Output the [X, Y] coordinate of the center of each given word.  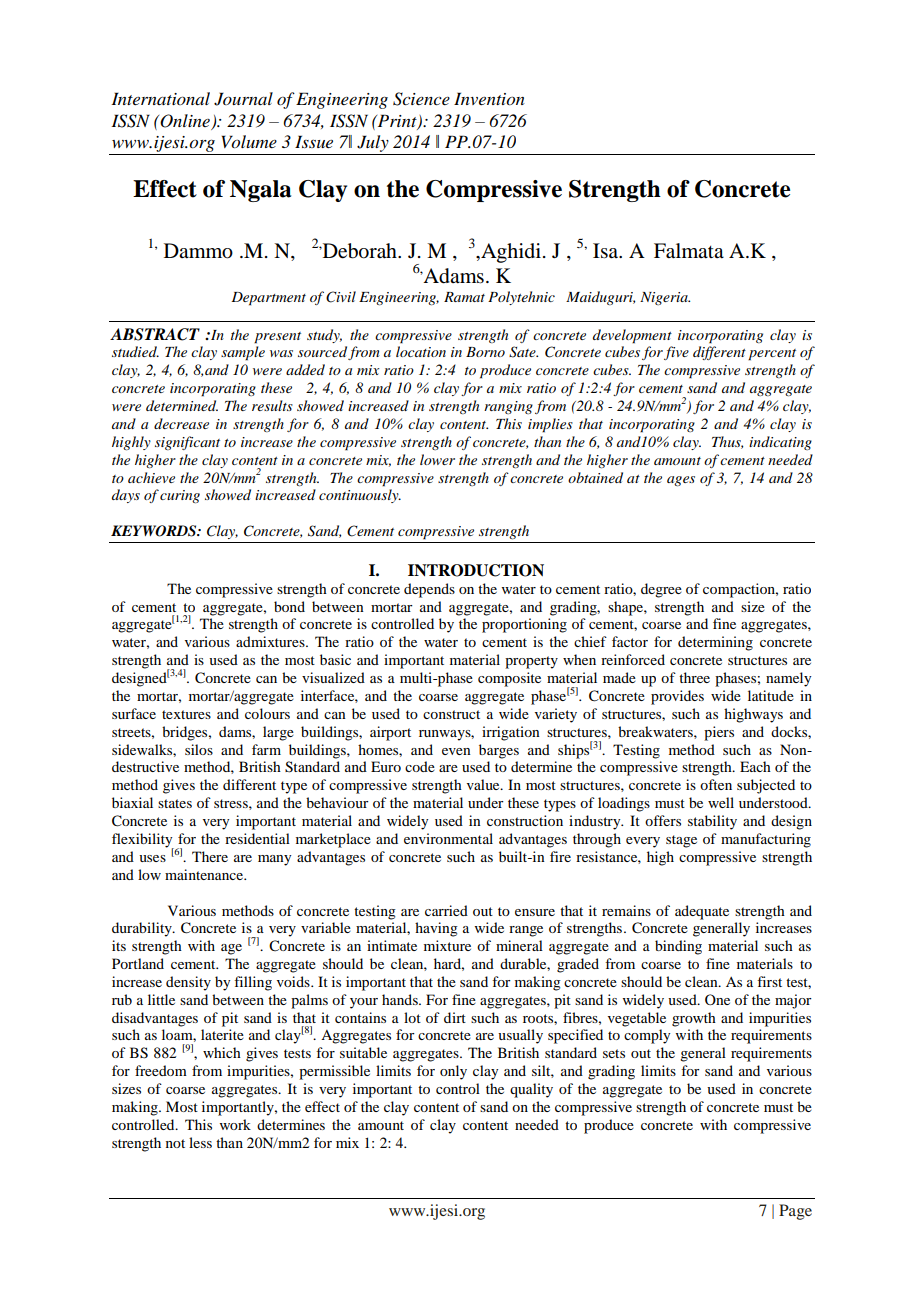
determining [715, 643]
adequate [702, 912]
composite [509, 679]
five [676, 353]
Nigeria [665, 298]
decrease [181, 423]
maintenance [205, 874]
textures [186, 714]
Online [184, 121]
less [200, 1142]
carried [446, 910]
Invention [489, 99]
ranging [508, 407]
